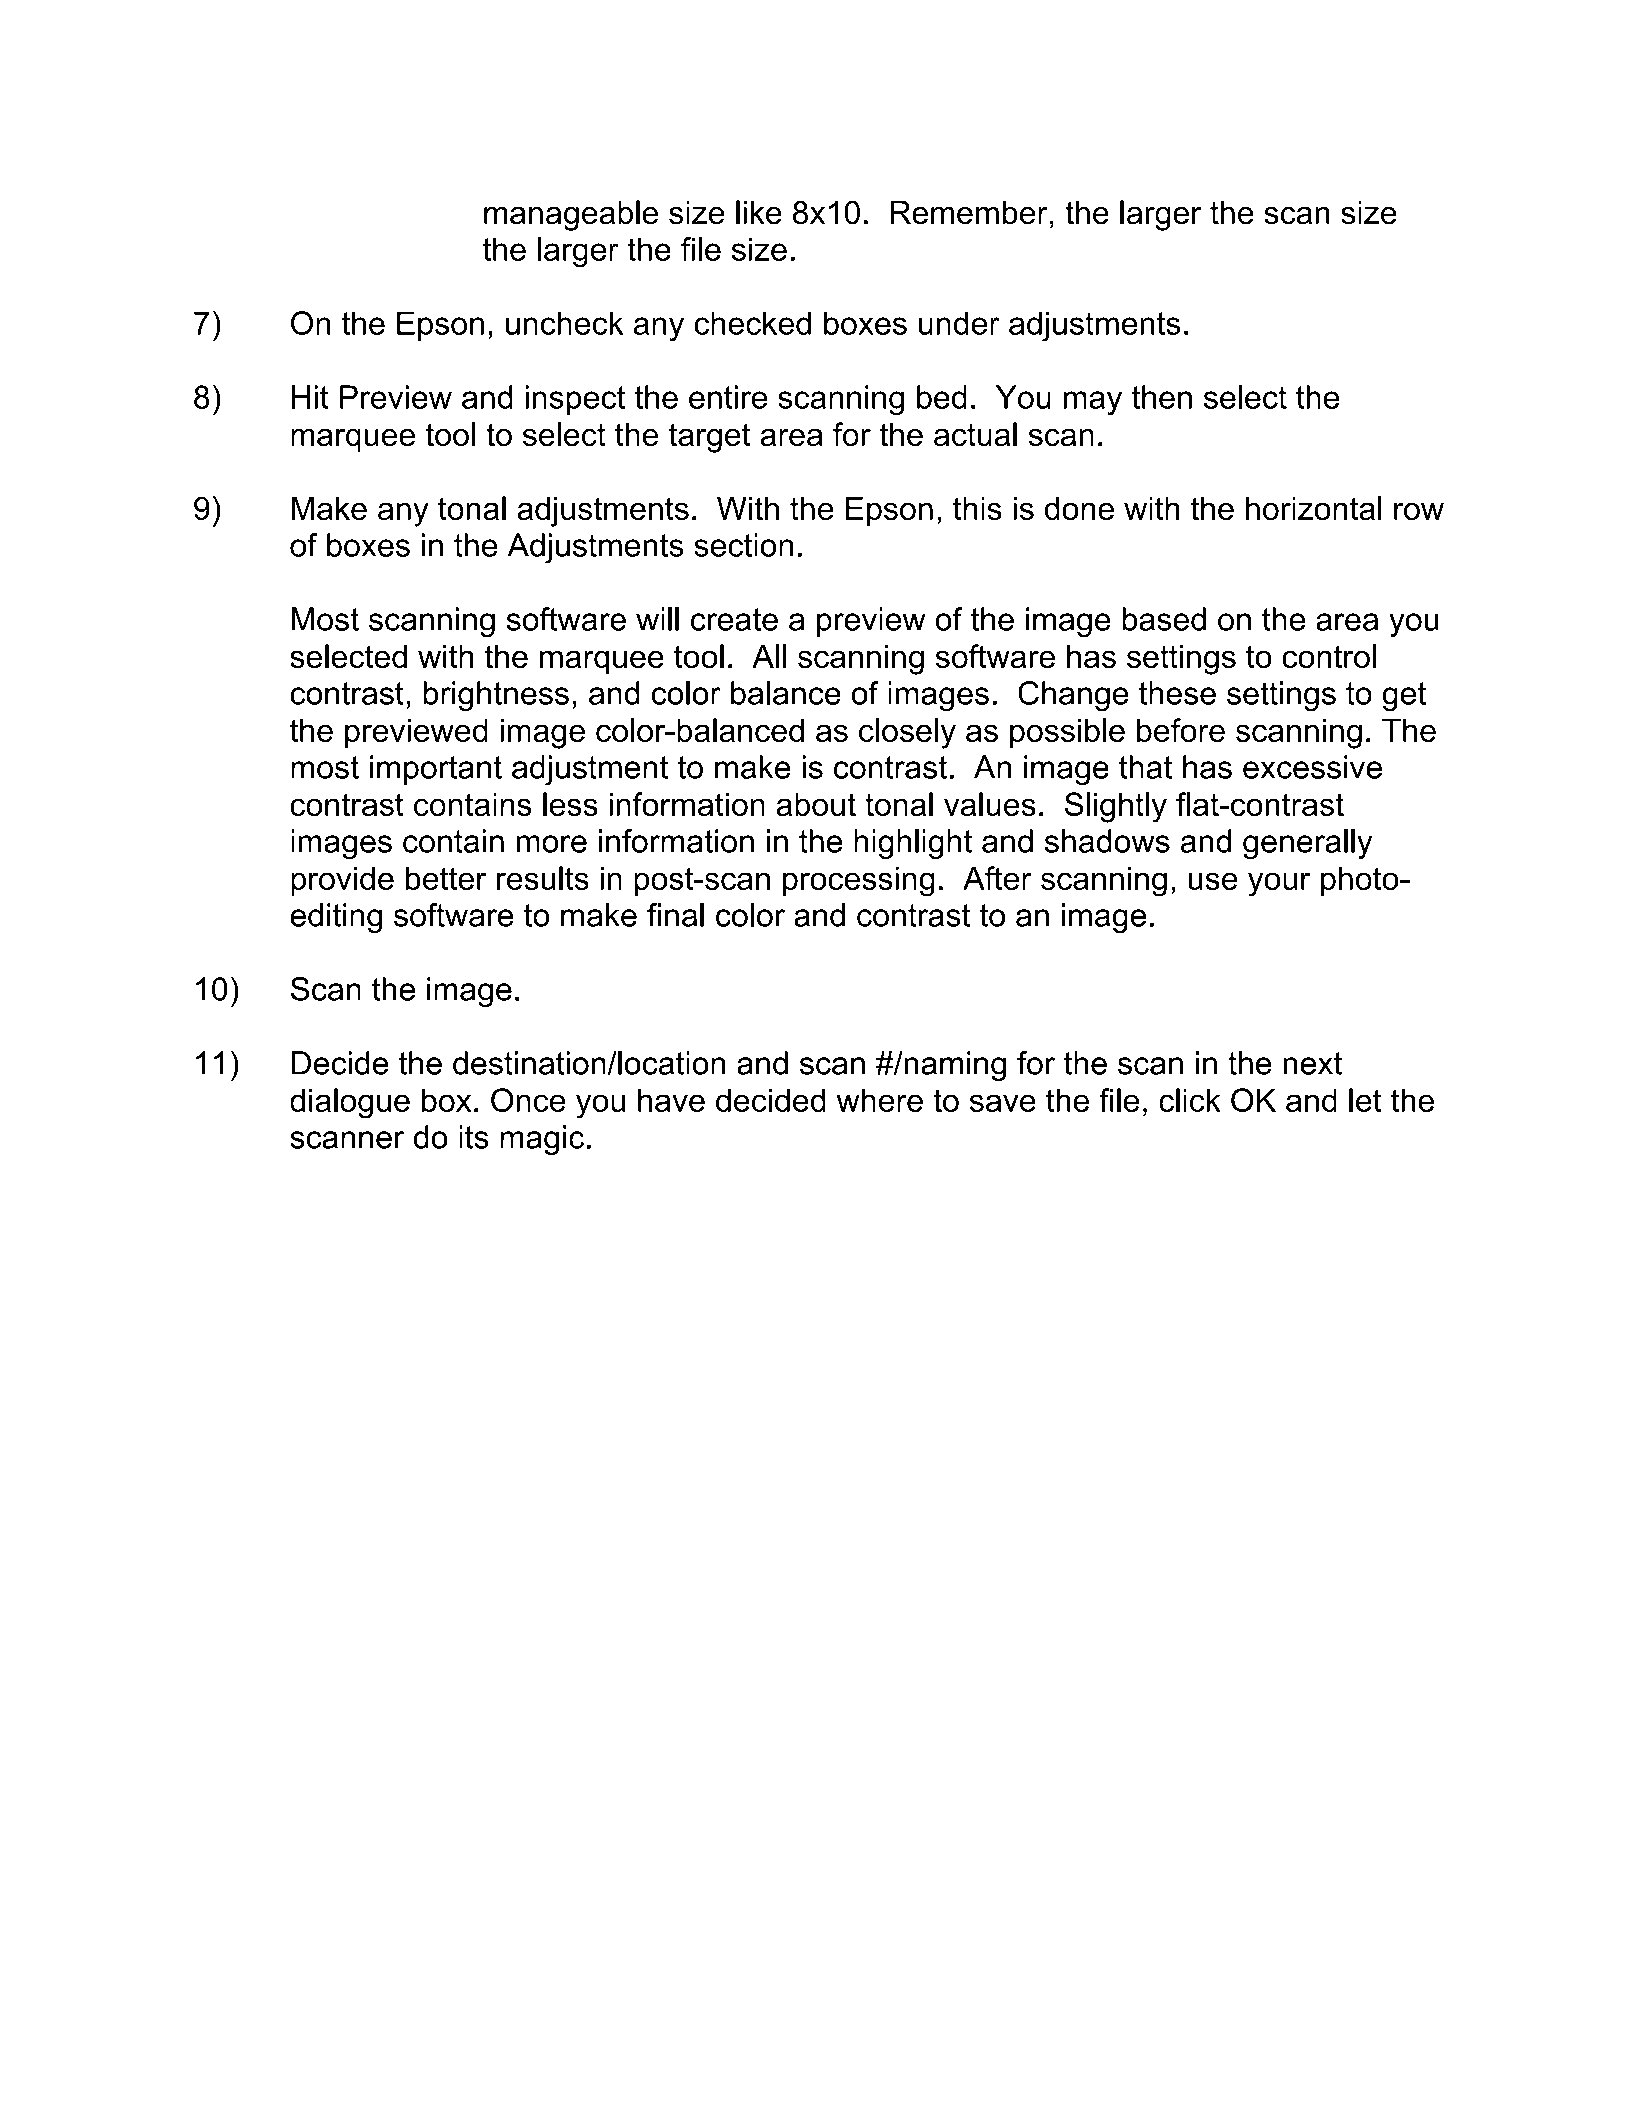 This image has width=1640, height=2123. What do you see at coordinates (959, 323) in the image?
I see `under` at bounding box center [959, 323].
